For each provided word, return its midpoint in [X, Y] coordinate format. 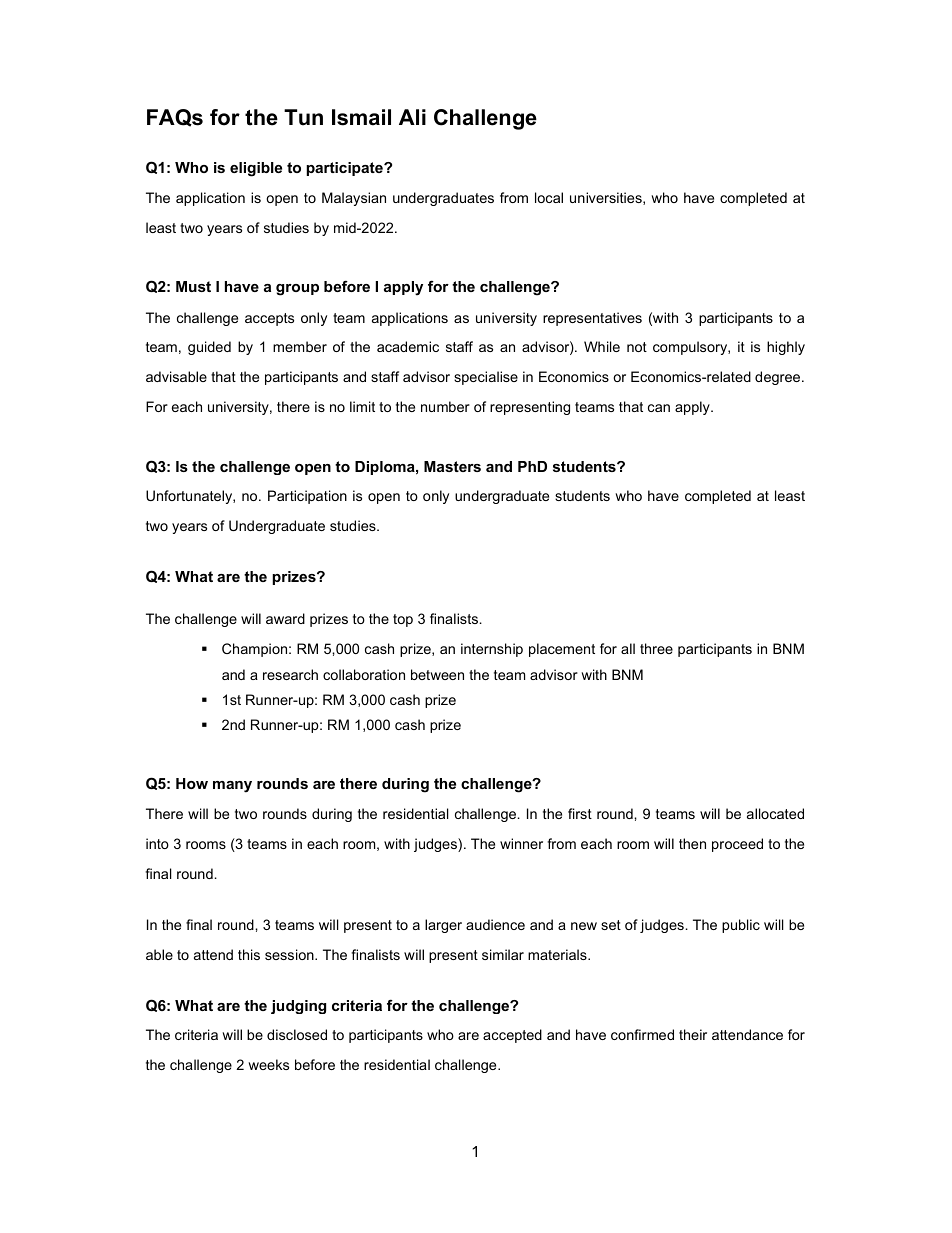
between [437, 674]
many [232, 787]
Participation [307, 497]
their [693, 1034]
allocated [775, 813]
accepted [512, 1036]
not [637, 347]
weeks [268, 1064]
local [549, 197]
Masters [452, 466]
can [659, 408]
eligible [256, 169]
